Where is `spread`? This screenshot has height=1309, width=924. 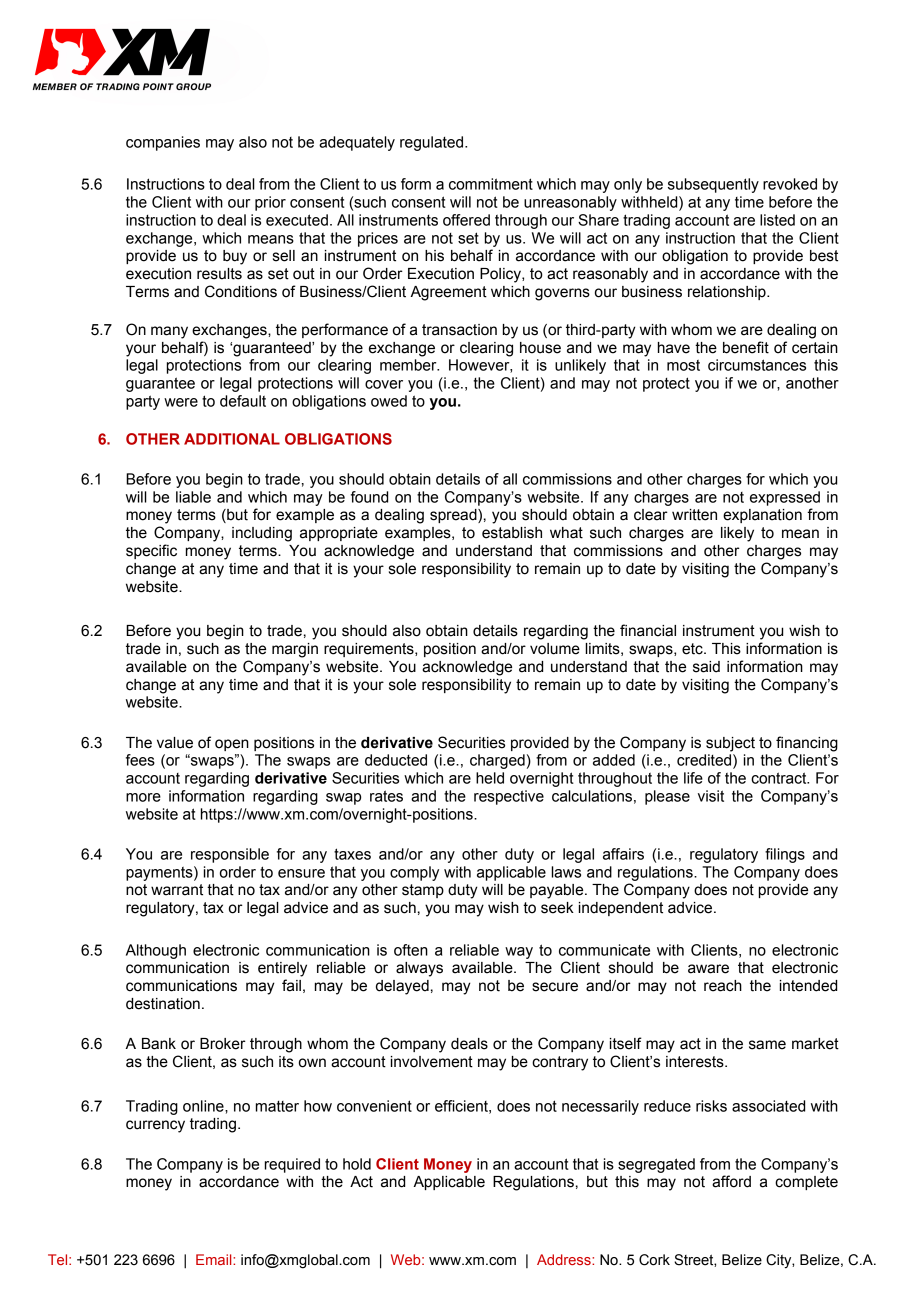
spread is located at coordinates (454, 516).
